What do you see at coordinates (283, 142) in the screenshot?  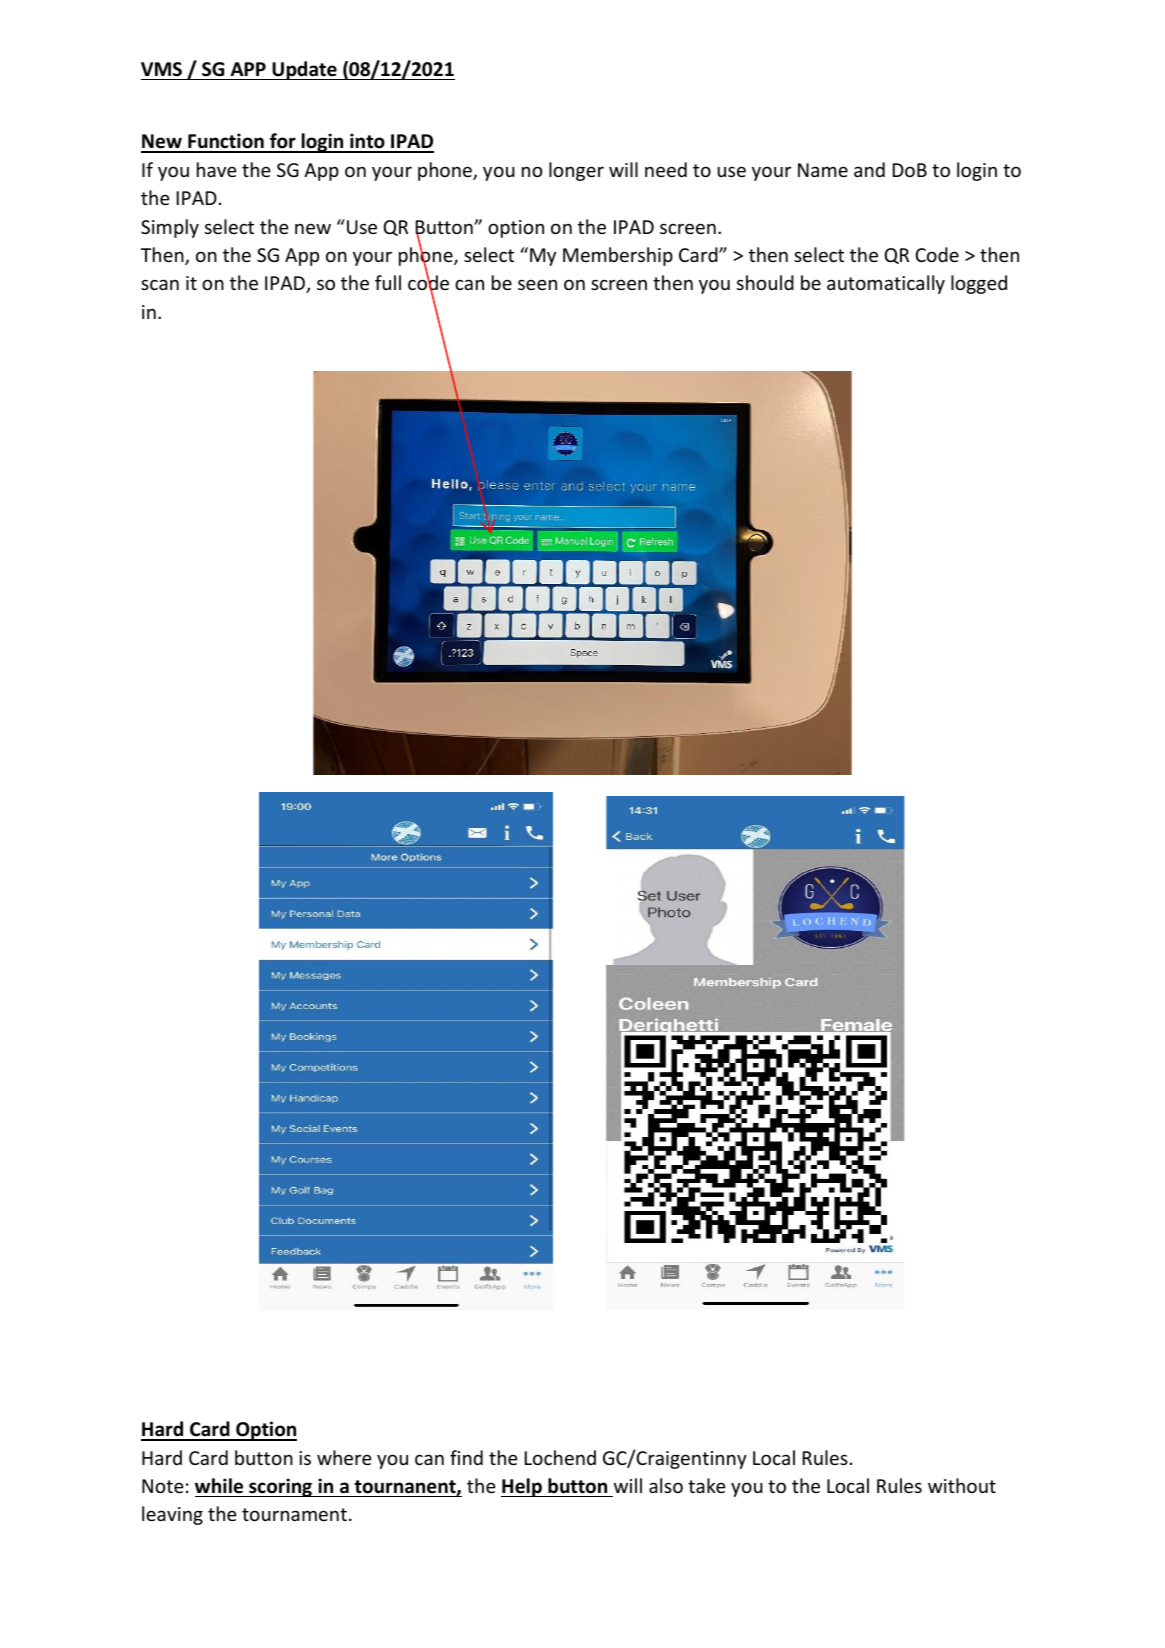 I see `for` at bounding box center [283, 142].
